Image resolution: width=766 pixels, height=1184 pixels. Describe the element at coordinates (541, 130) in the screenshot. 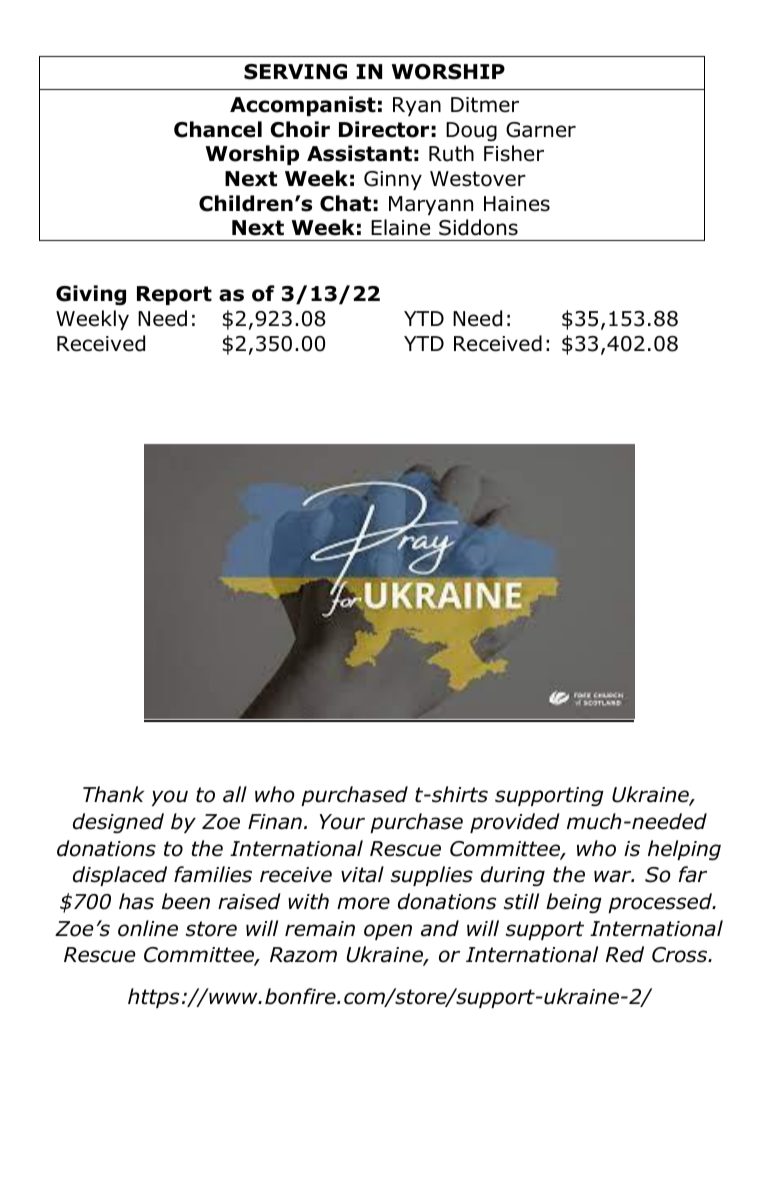

I see `Garner` at that location.
